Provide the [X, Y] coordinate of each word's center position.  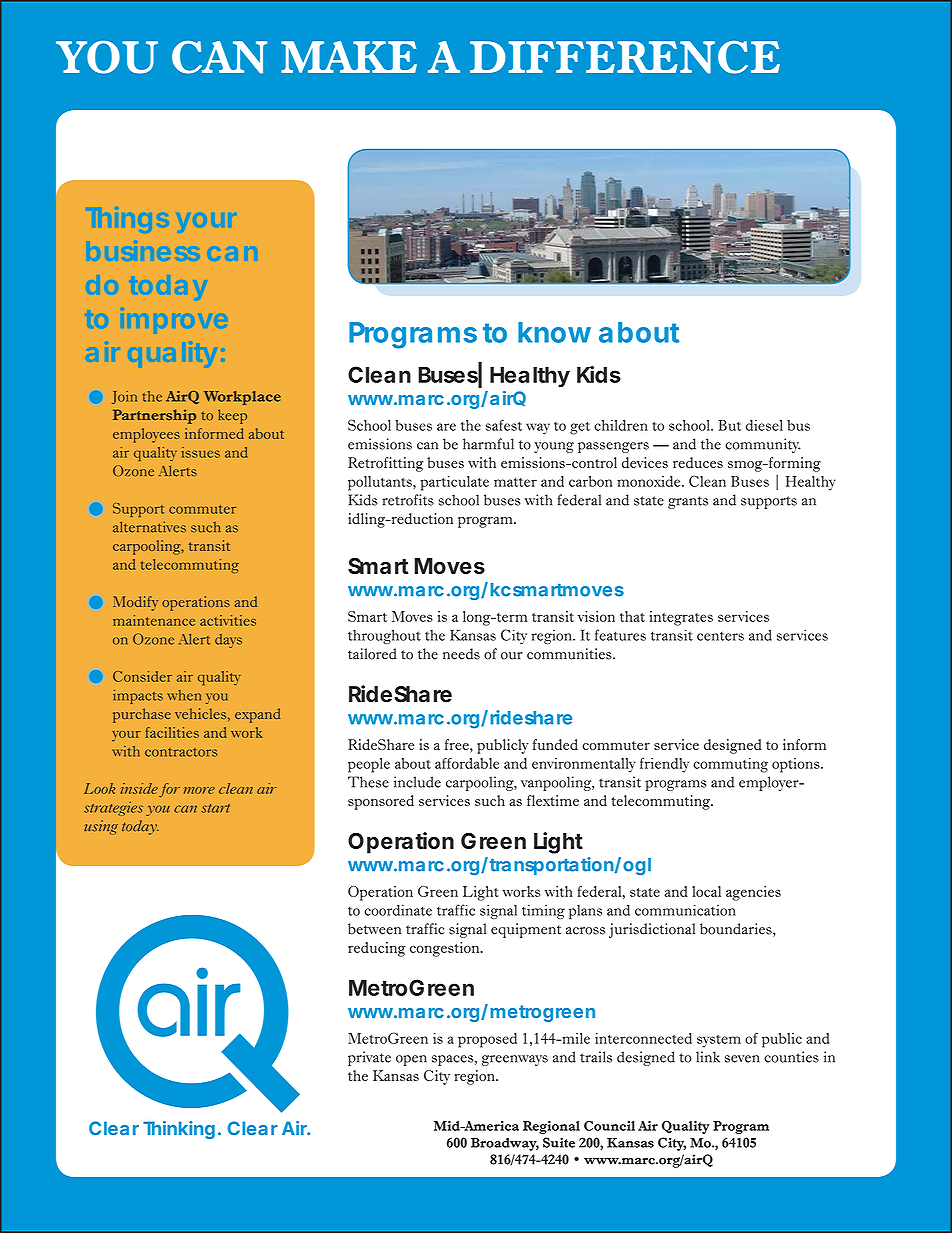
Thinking [179, 1130]
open [411, 1060]
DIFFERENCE [625, 57]
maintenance [154, 620]
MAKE [349, 57]
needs [461, 654]
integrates [681, 618]
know [554, 332]
